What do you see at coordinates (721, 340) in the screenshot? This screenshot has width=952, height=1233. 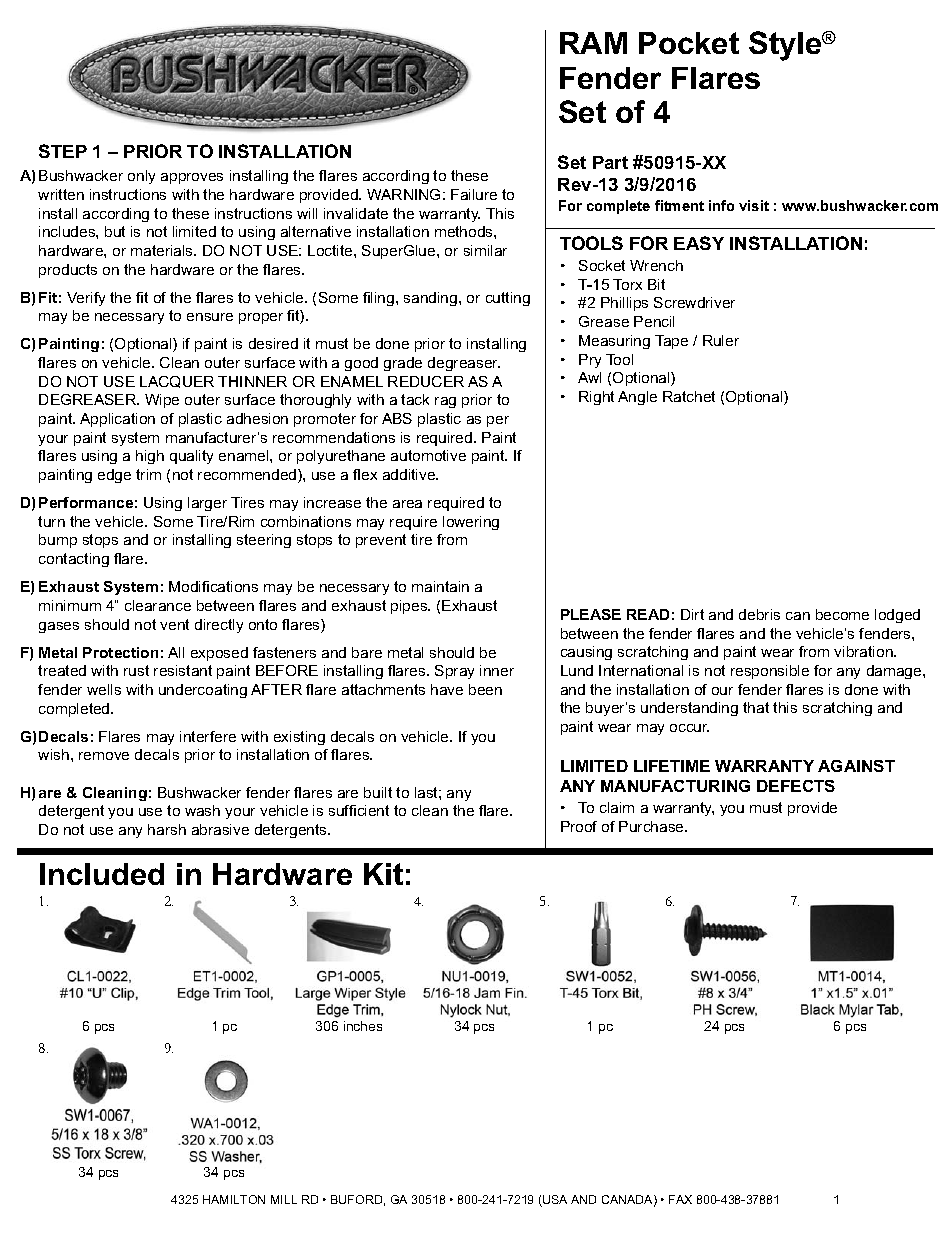 I see `Ruler` at bounding box center [721, 340].
